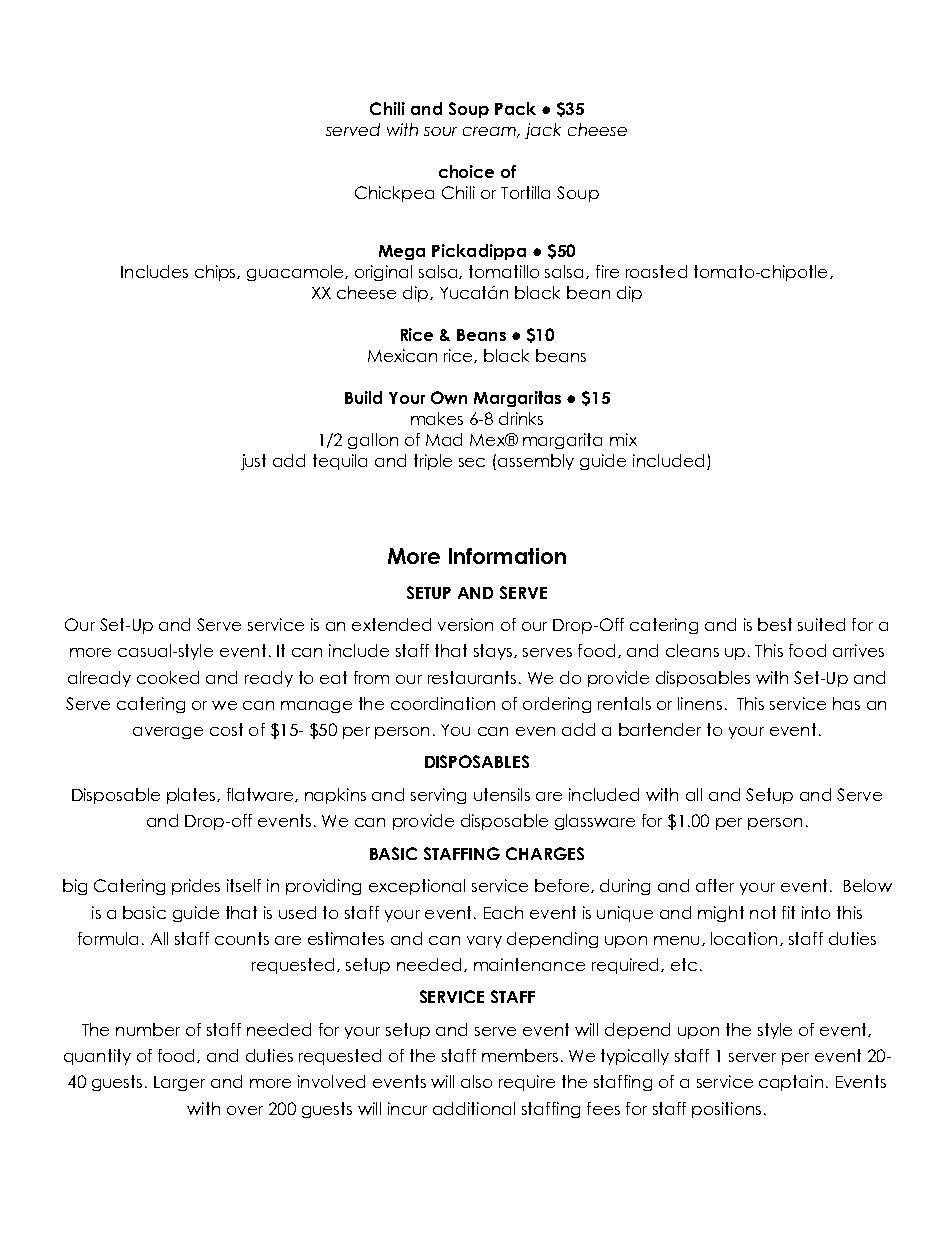 This screenshot has height=1233, width=952. What do you see at coordinates (476, 1081) in the screenshot?
I see `also` at bounding box center [476, 1081].
